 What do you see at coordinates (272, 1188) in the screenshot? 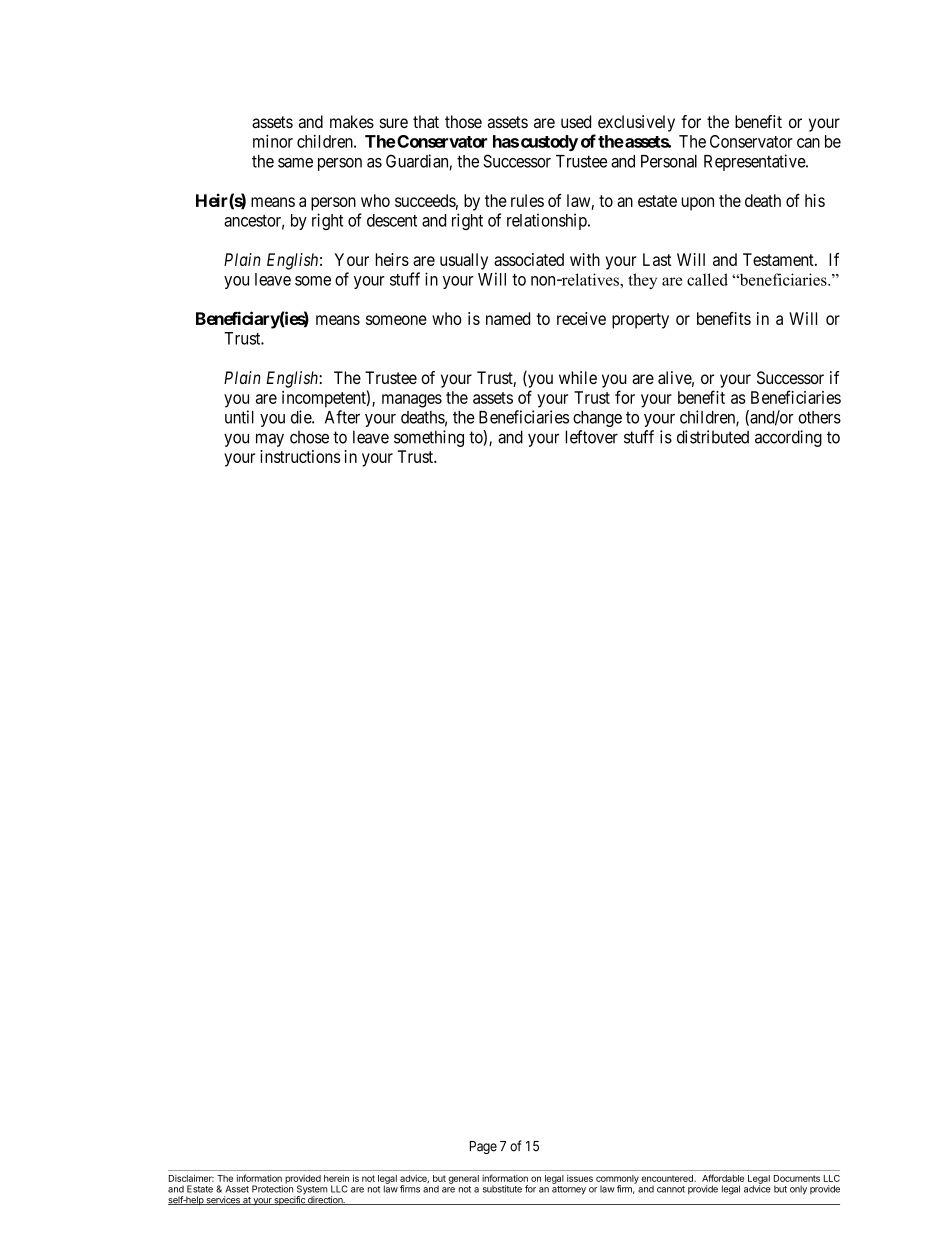
I see `Protection` at bounding box center [272, 1188].
